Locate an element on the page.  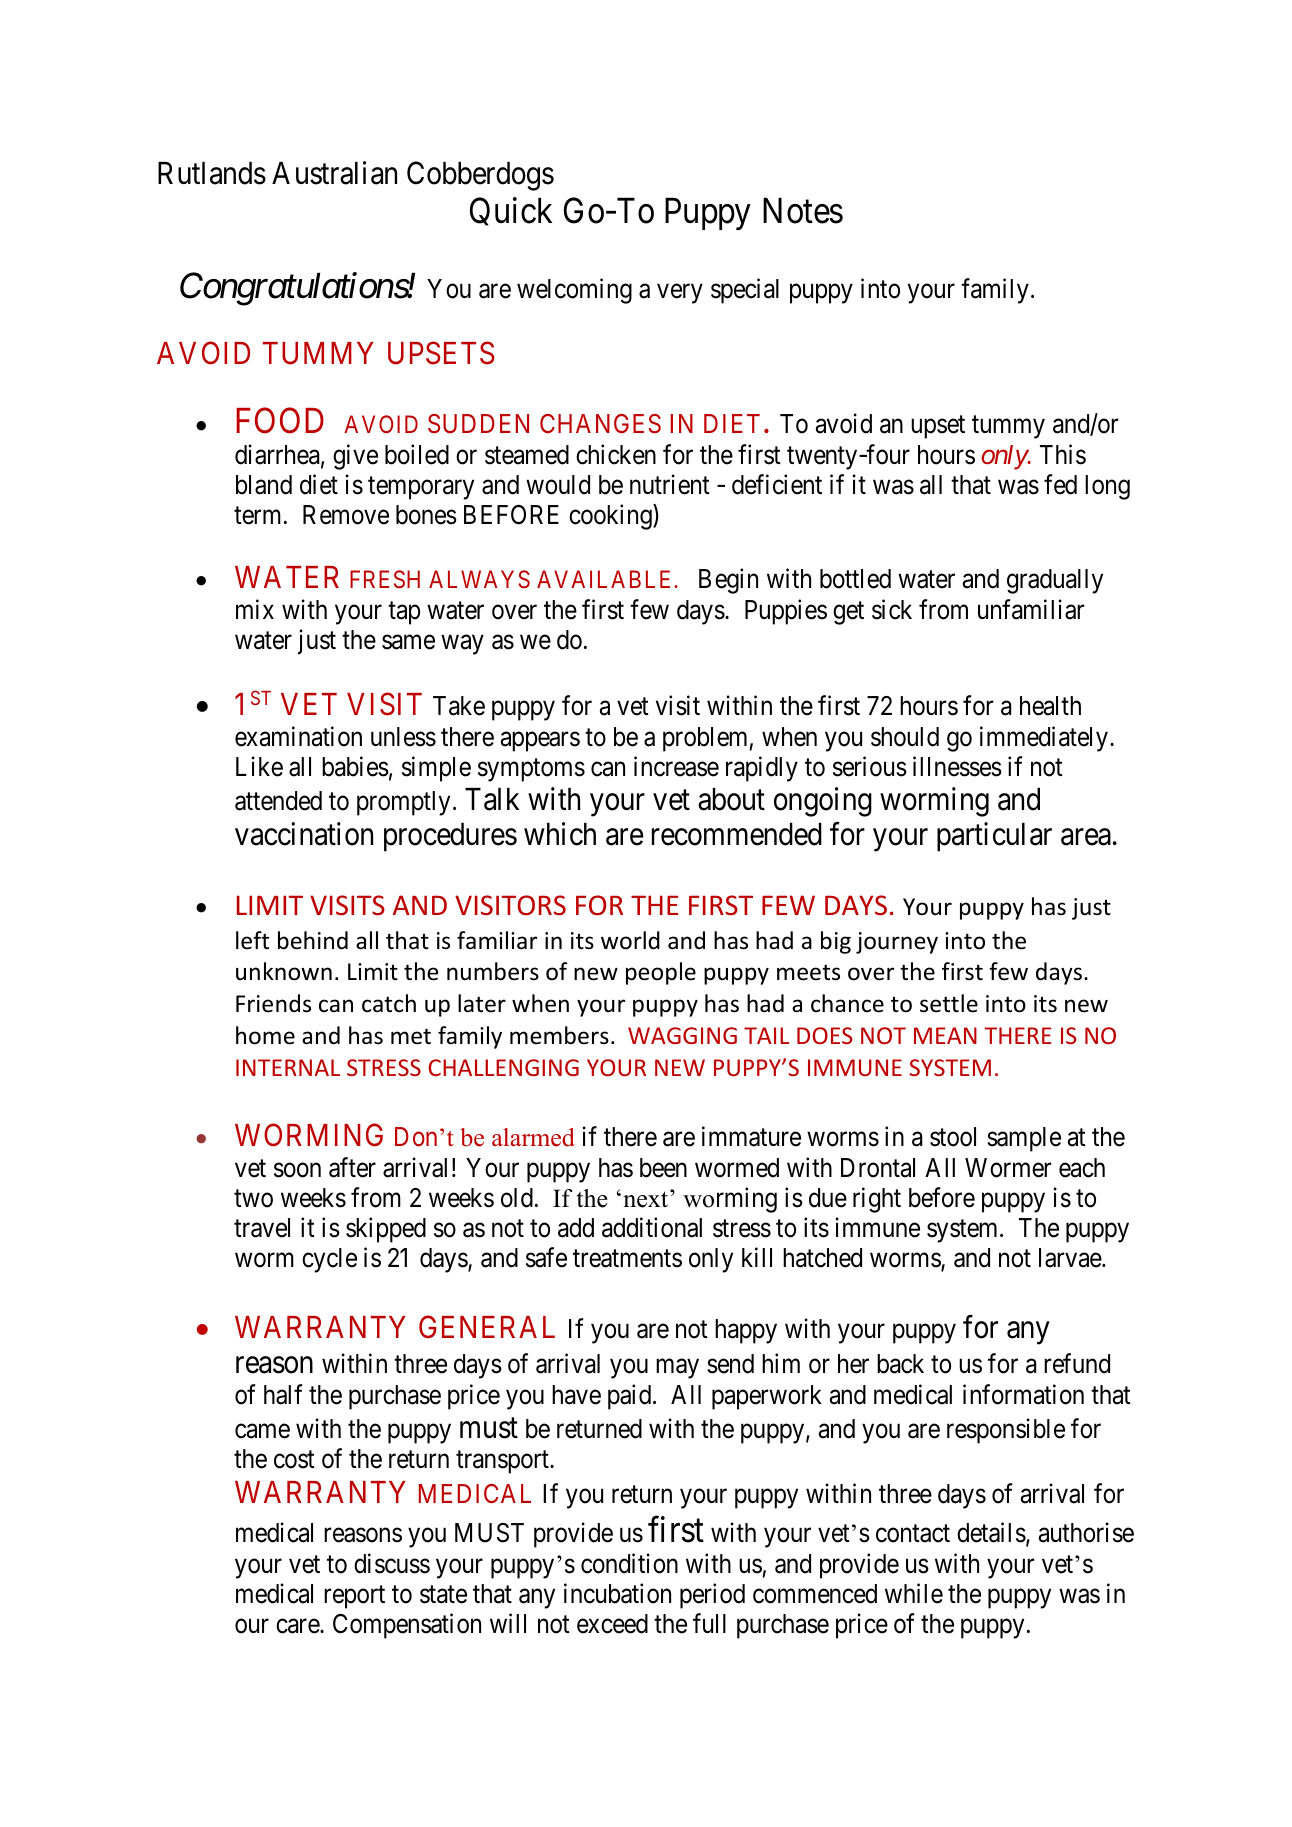
been is located at coordinates (663, 1168).
